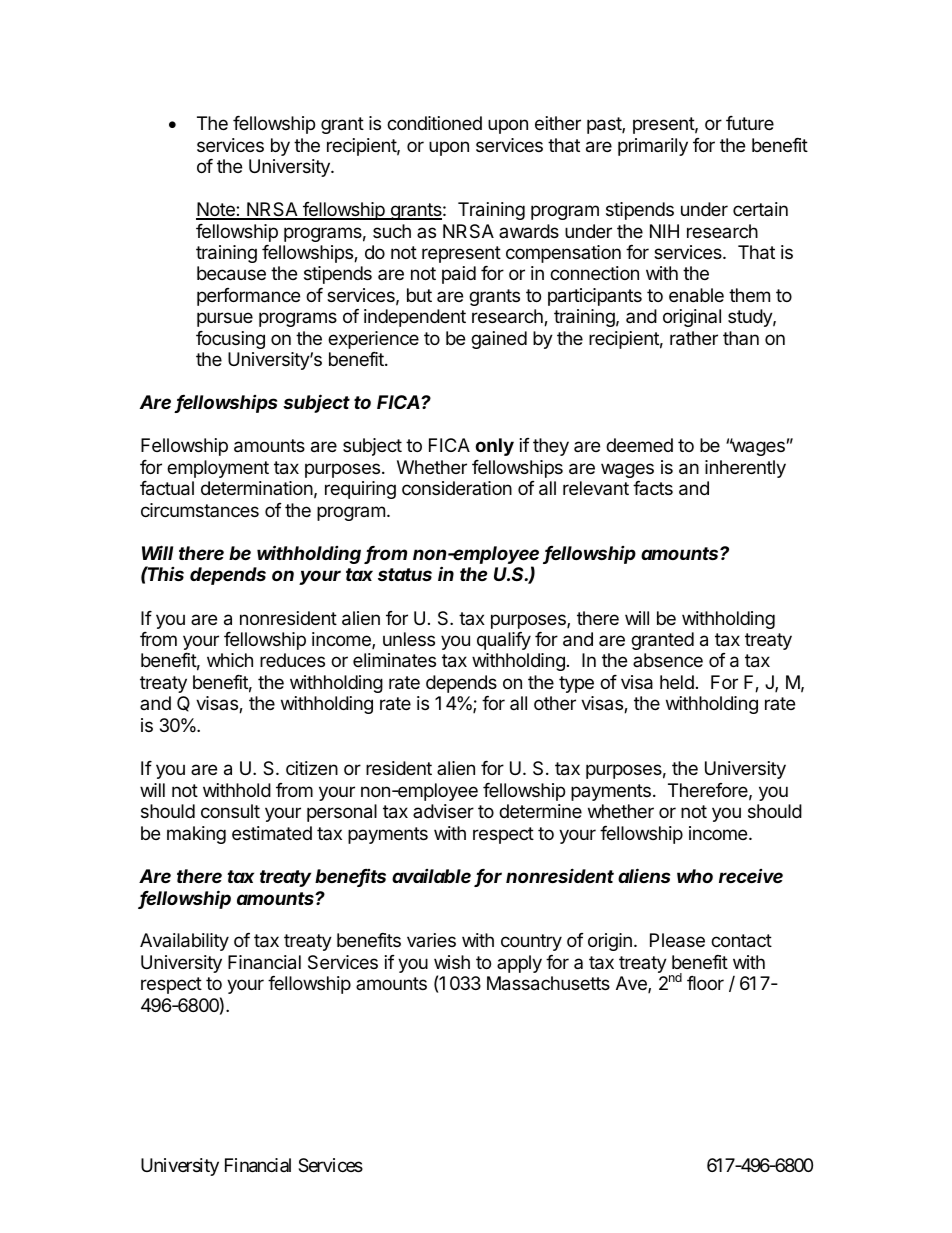 This screenshot has height=1233, width=952. What do you see at coordinates (434, 123) in the screenshot?
I see `conditioned` at bounding box center [434, 123].
